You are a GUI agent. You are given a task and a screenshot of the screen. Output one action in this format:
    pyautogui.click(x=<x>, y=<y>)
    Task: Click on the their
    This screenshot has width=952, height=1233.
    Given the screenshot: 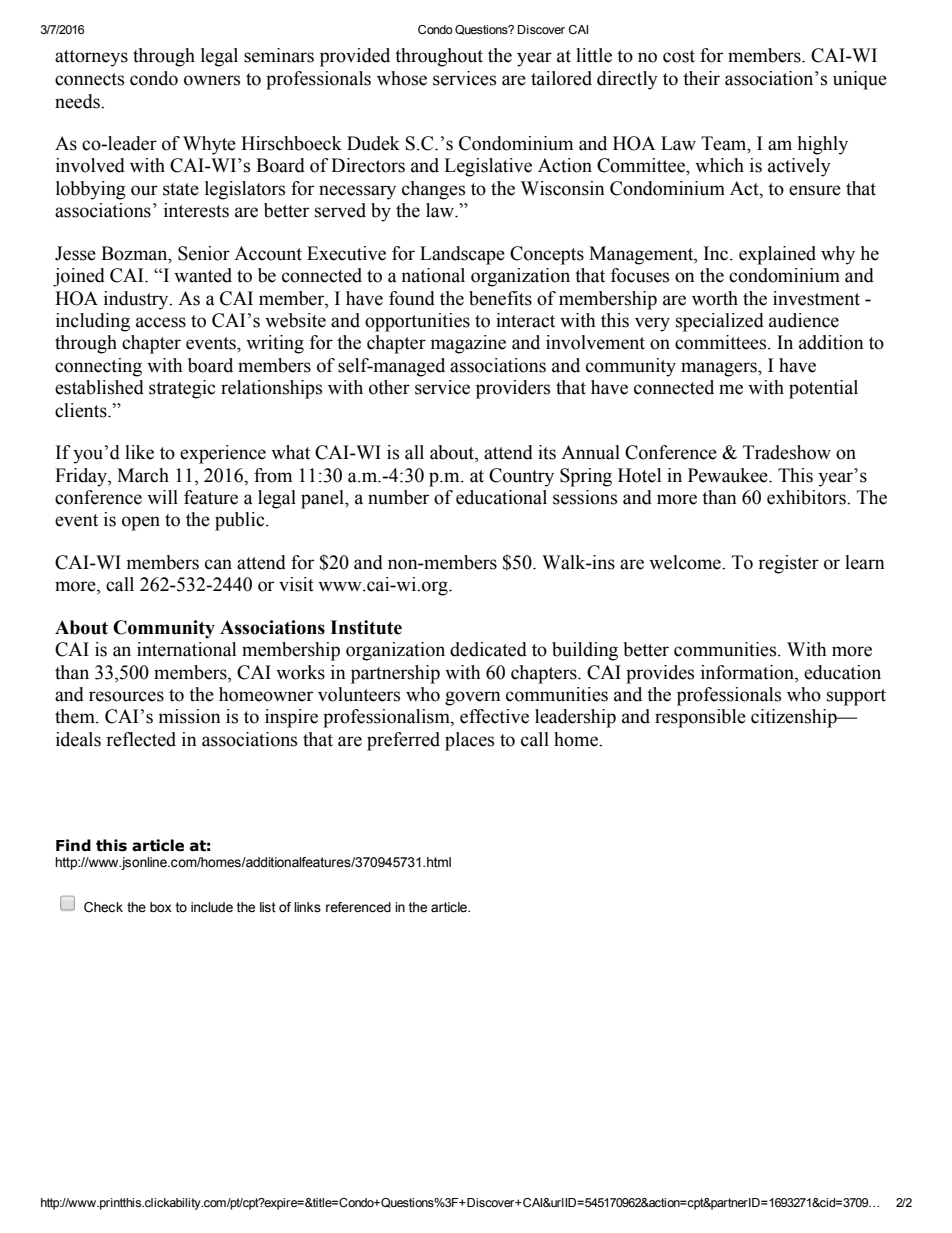 What is the action you would take?
    pyautogui.click(x=701, y=78)
